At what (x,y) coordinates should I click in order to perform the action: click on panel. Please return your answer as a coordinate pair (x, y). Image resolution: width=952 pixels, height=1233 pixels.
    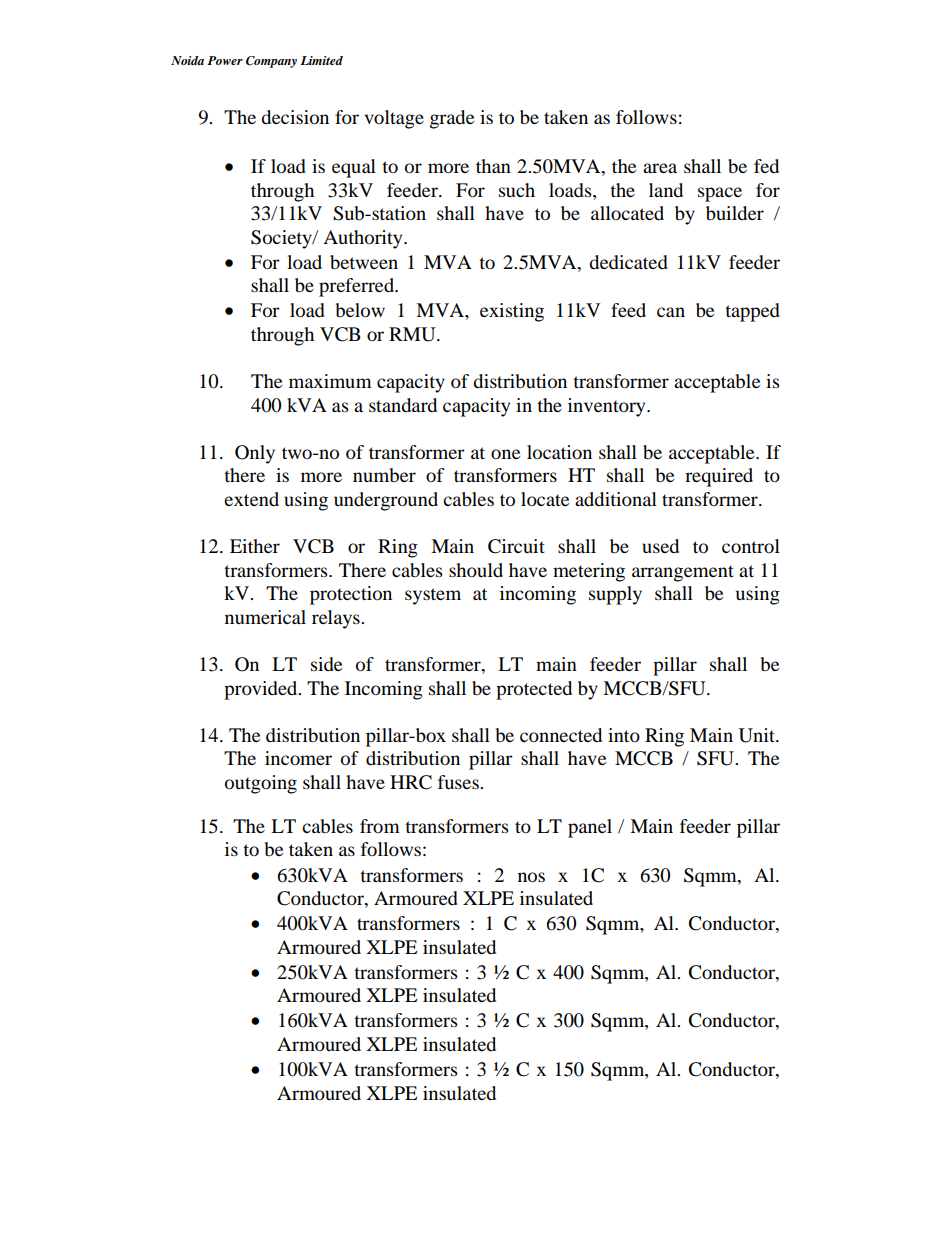
    Looking at the image, I should click on (590, 828).
